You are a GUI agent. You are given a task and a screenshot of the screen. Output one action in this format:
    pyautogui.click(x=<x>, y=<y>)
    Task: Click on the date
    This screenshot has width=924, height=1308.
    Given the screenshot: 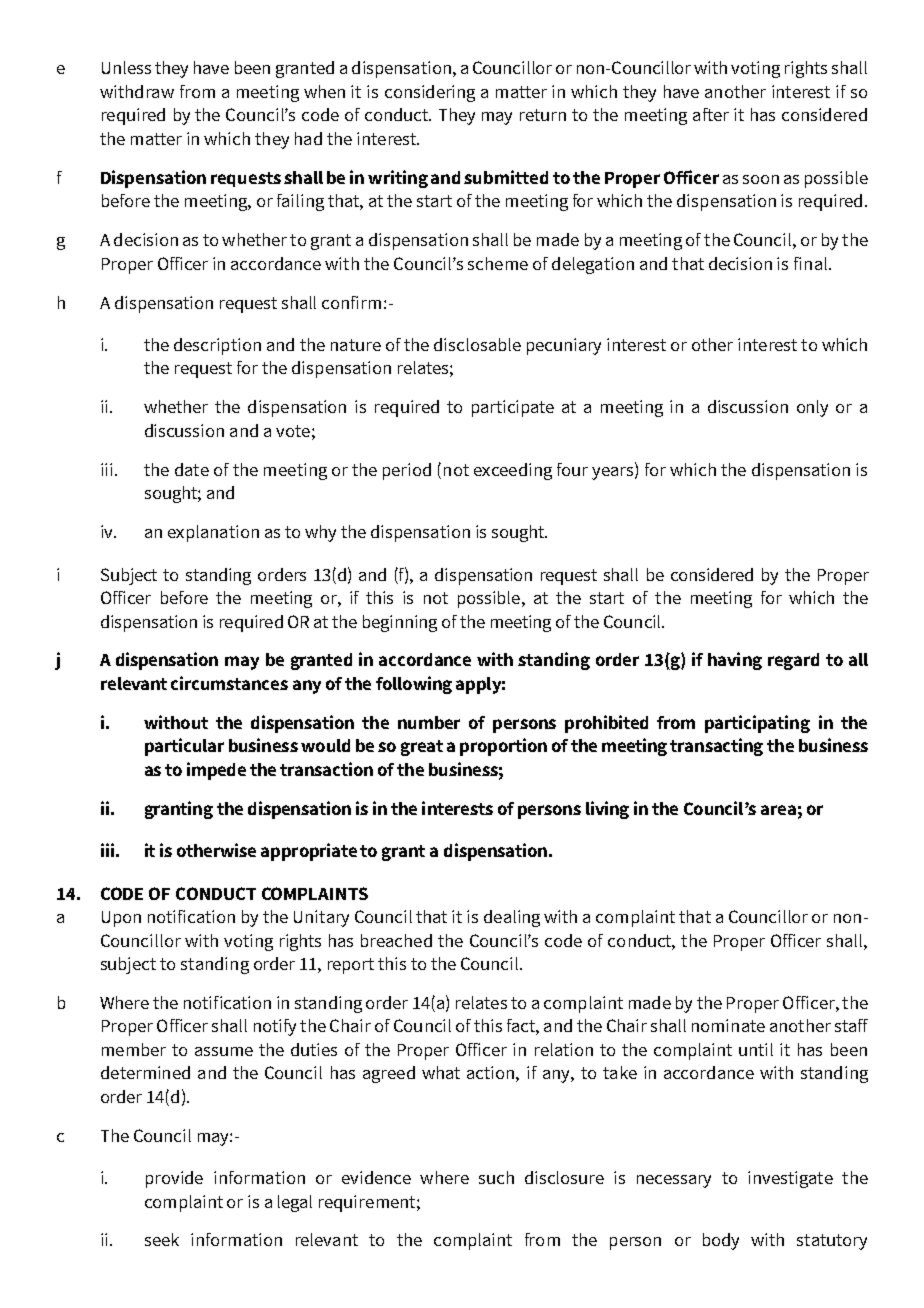 What is the action you would take?
    pyautogui.click(x=192, y=469)
